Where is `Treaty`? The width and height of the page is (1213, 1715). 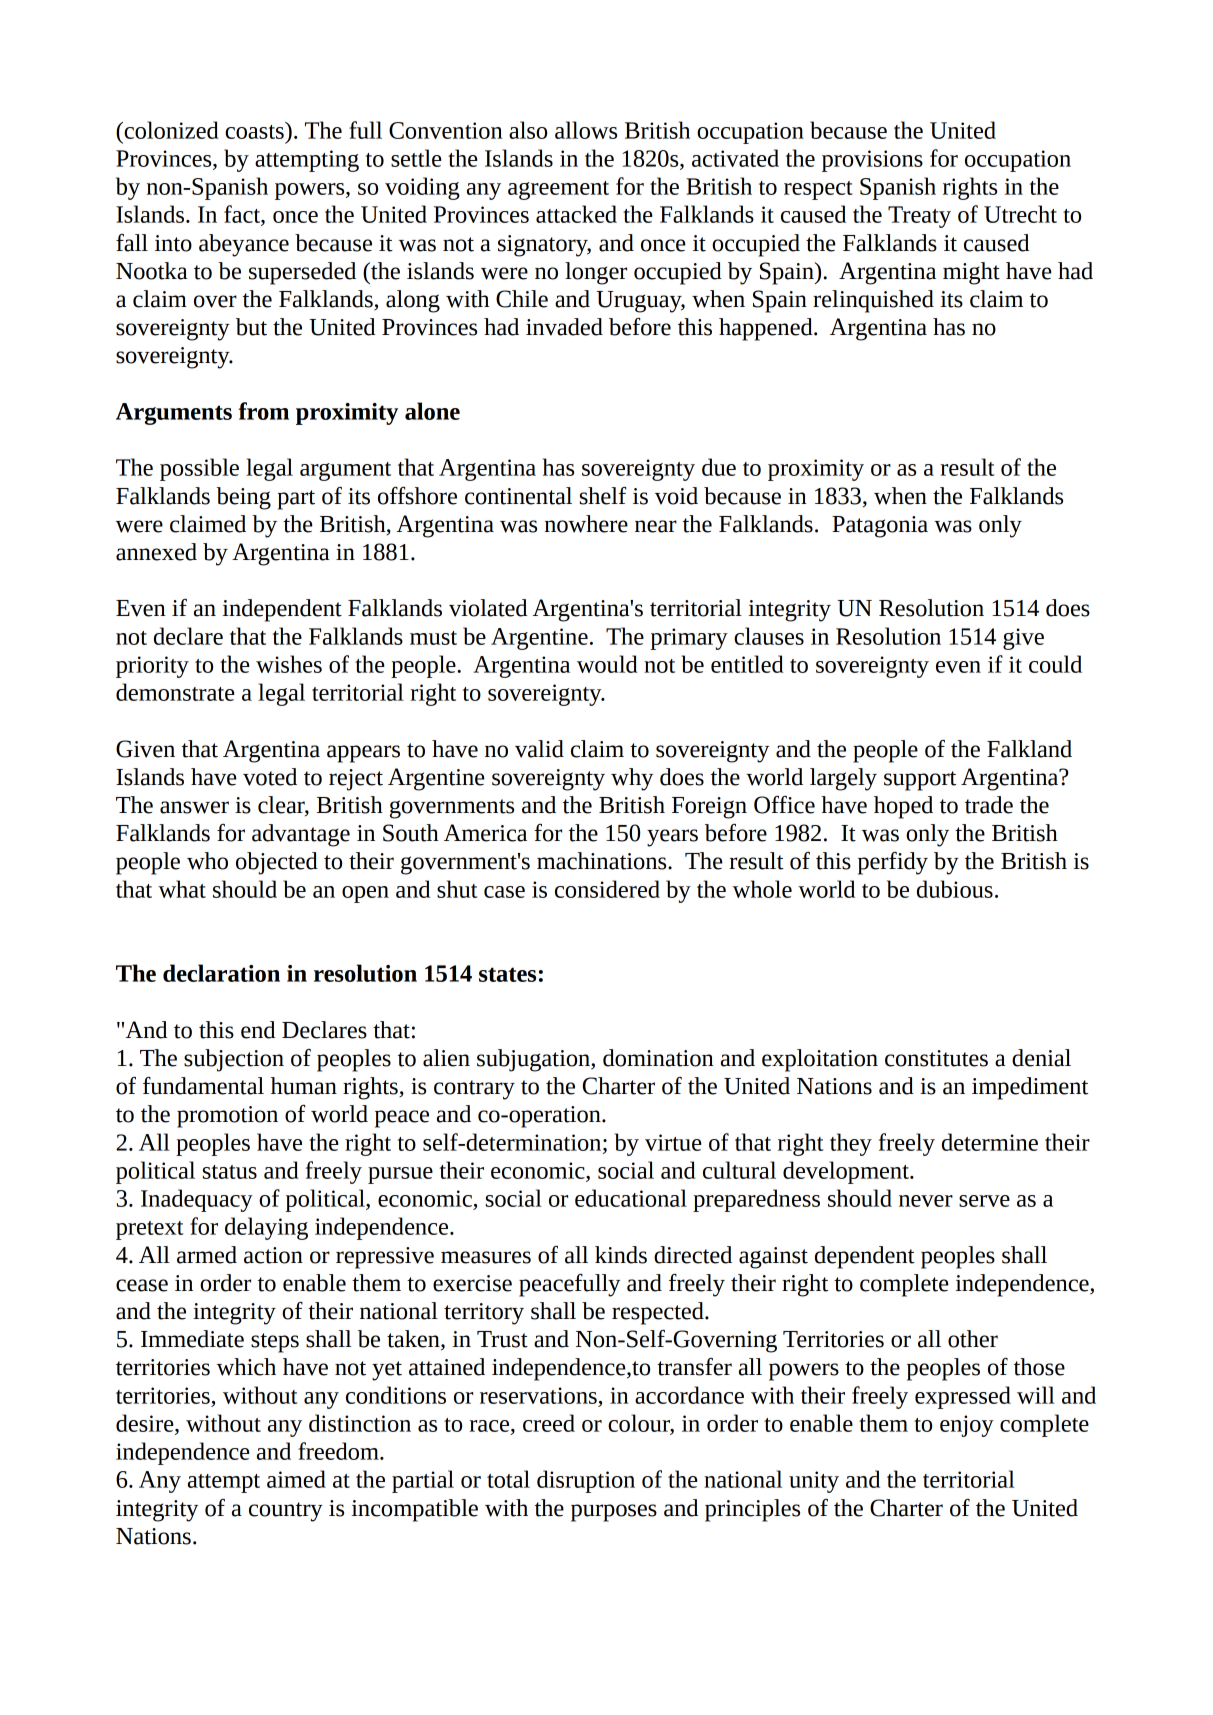 Treaty is located at coordinates (919, 217).
